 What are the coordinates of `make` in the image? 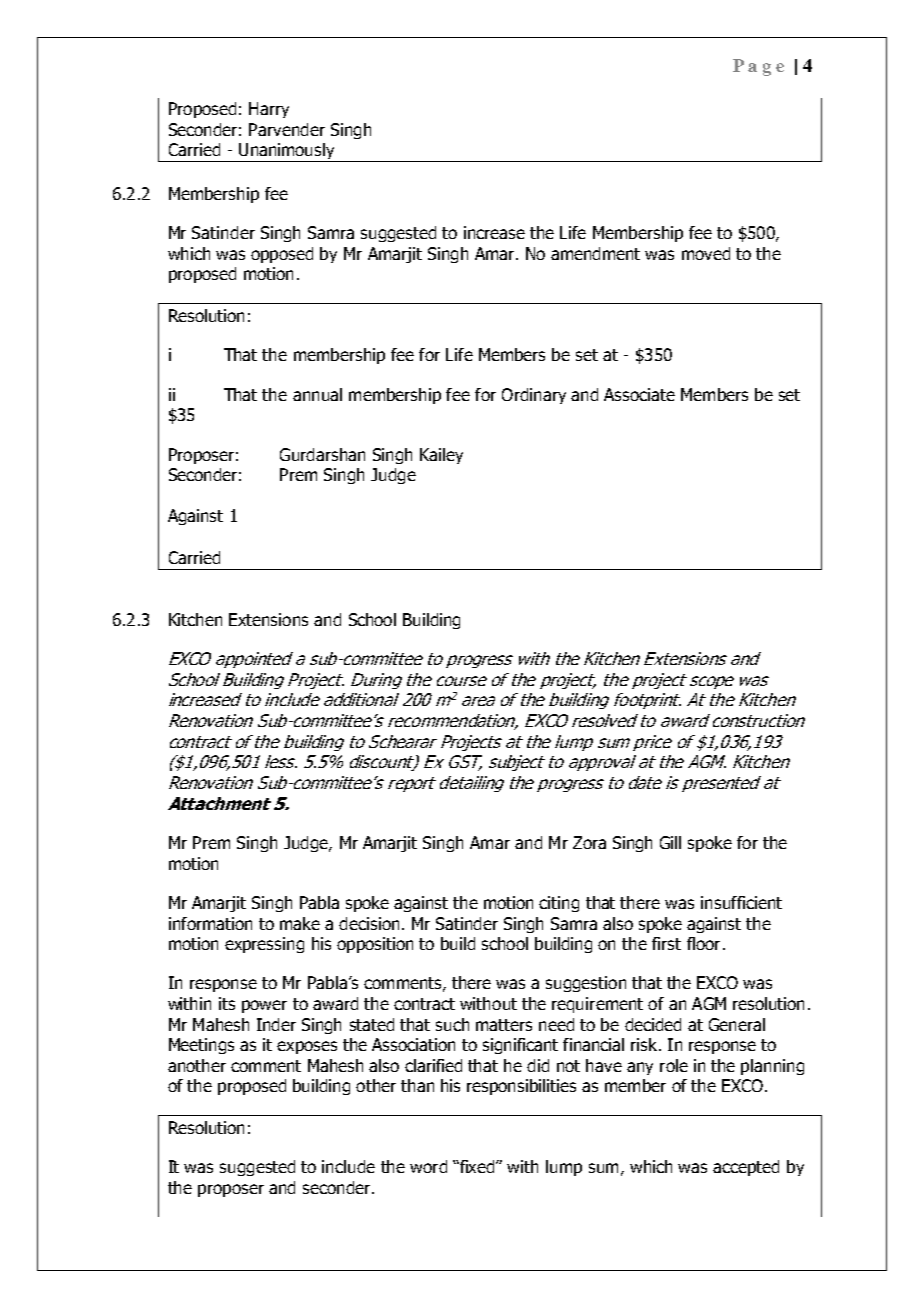 It's located at (300, 923).
